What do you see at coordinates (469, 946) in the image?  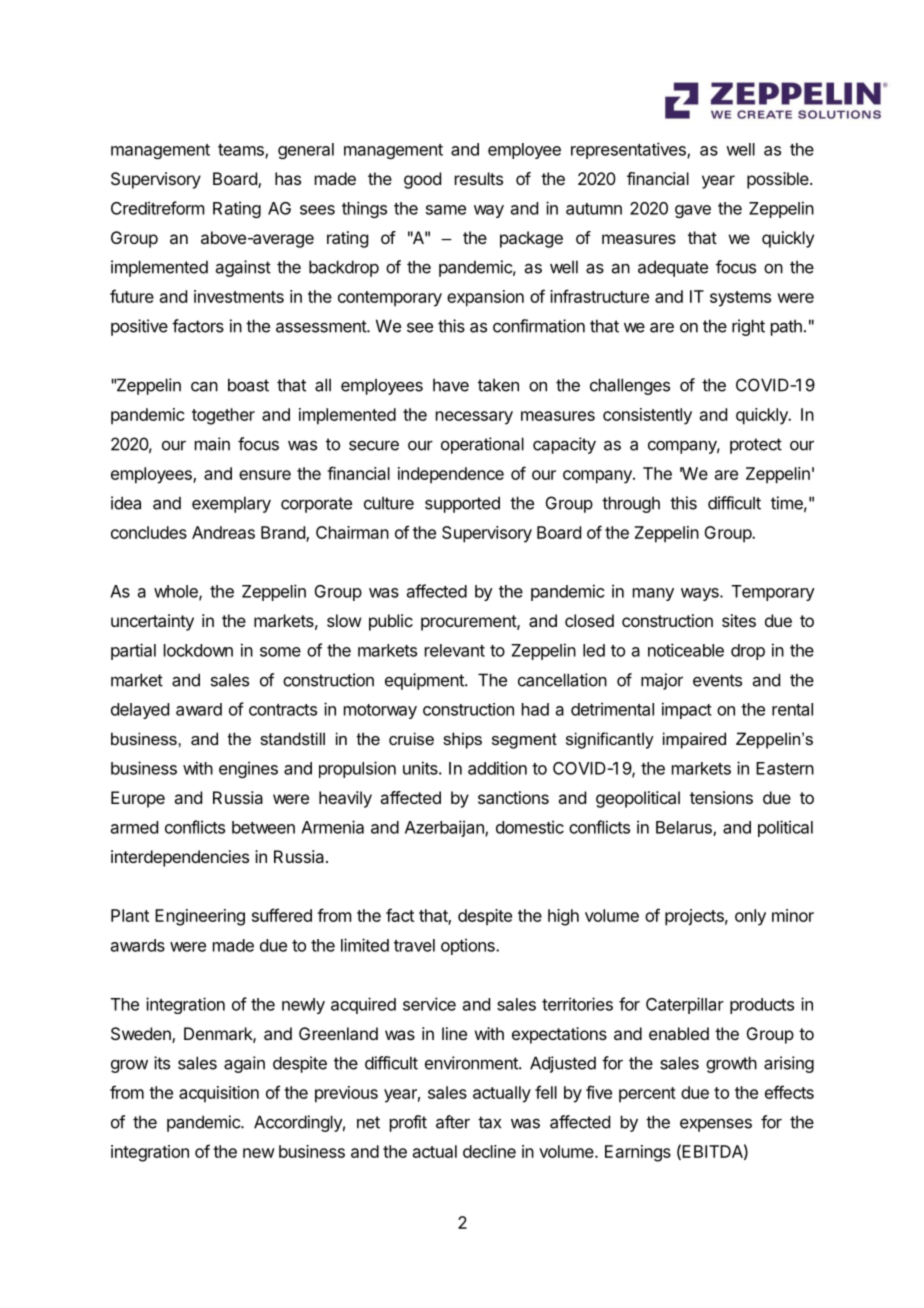 I see `options` at bounding box center [469, 946].
